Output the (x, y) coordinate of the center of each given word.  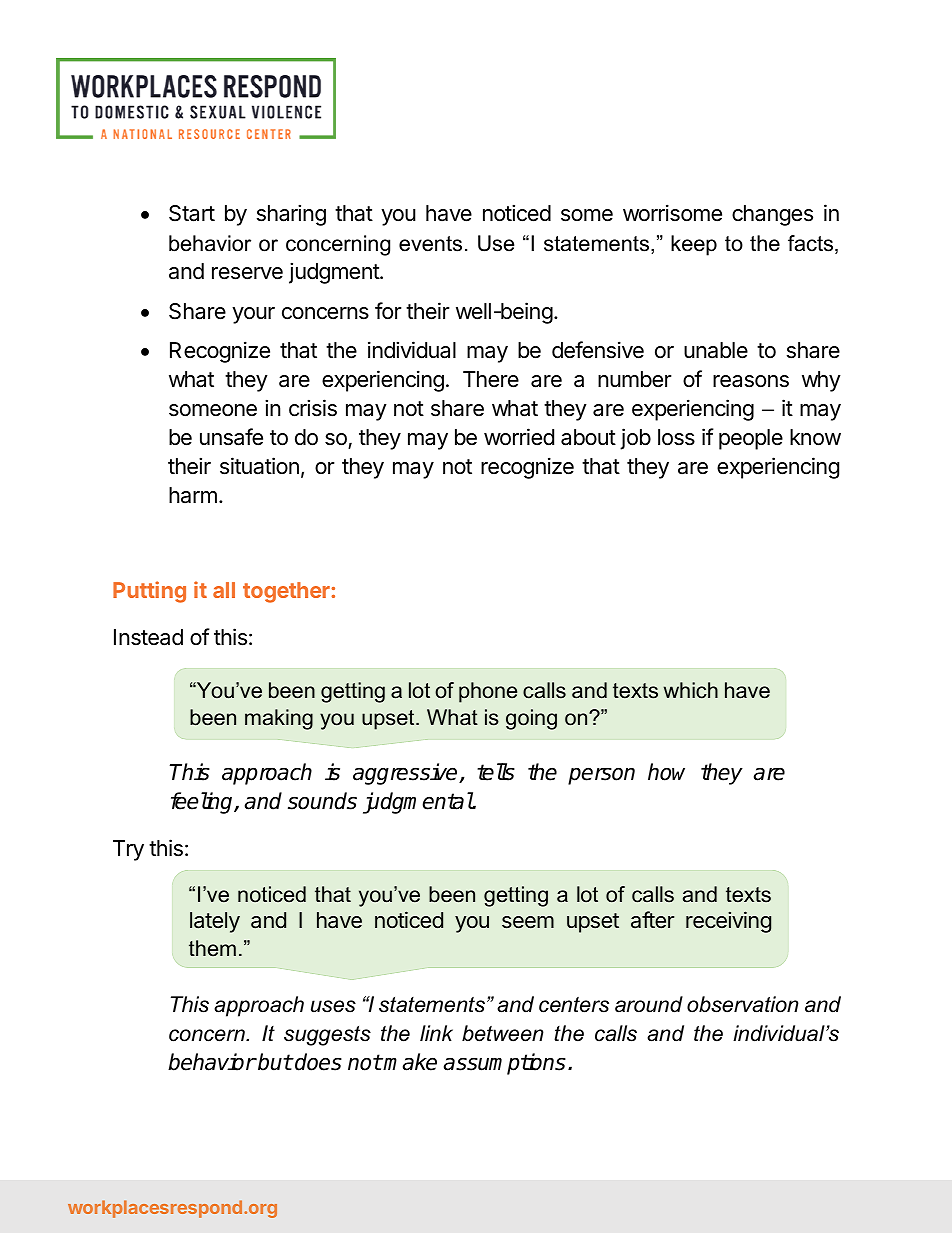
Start (192, 213)
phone (488, 692)
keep (694, 245)
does (317, 1062)
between (503, 1033)
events (430, 244)
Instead (148, 637)
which (691, 690)
